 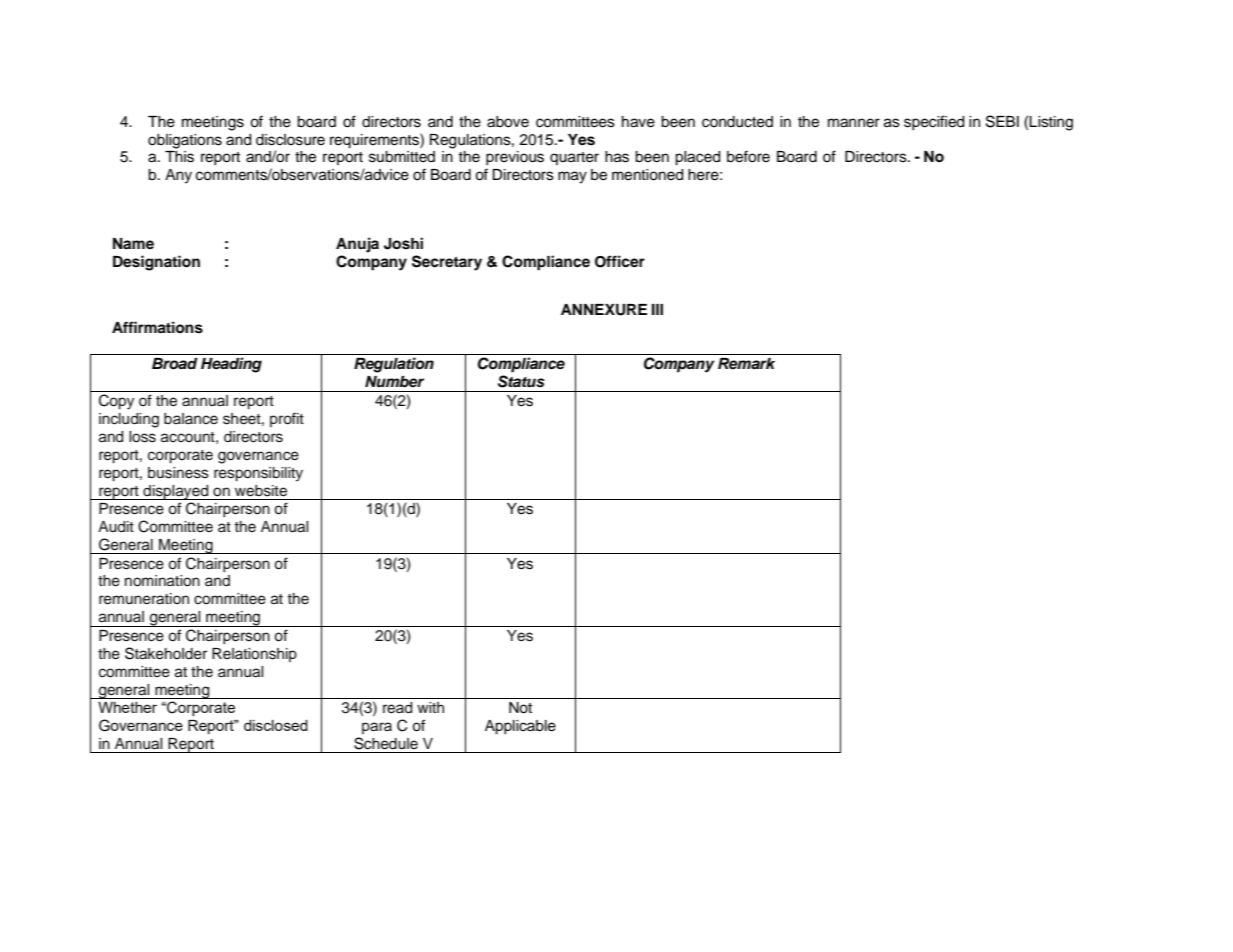 I want to click on obligations, so click(x=185, y=141).
